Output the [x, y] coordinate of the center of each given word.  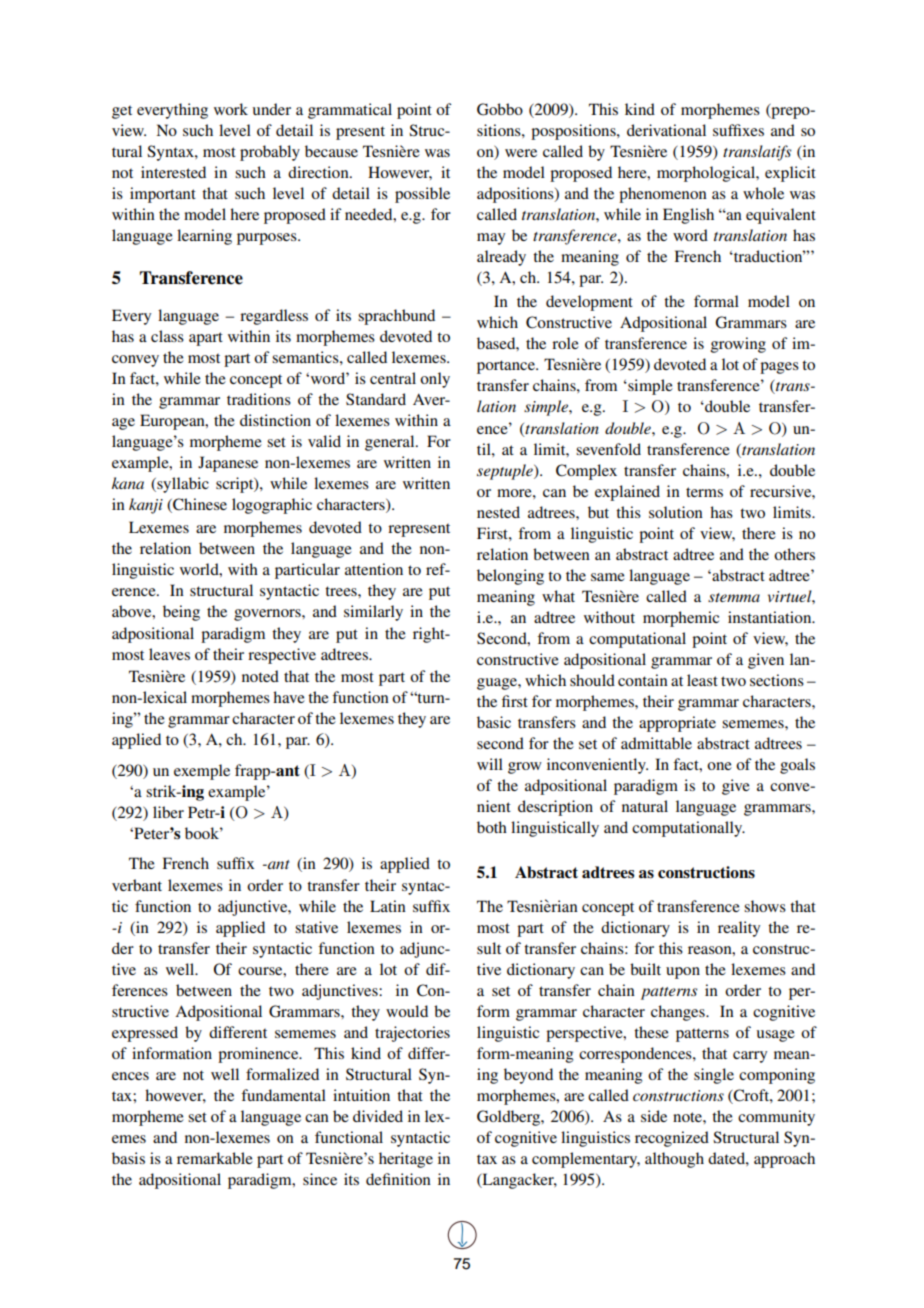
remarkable [215, 1158]
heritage [406, 1160]
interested [173, 172]
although [674, 1160]
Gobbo [500, 109]
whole [763, 193]
